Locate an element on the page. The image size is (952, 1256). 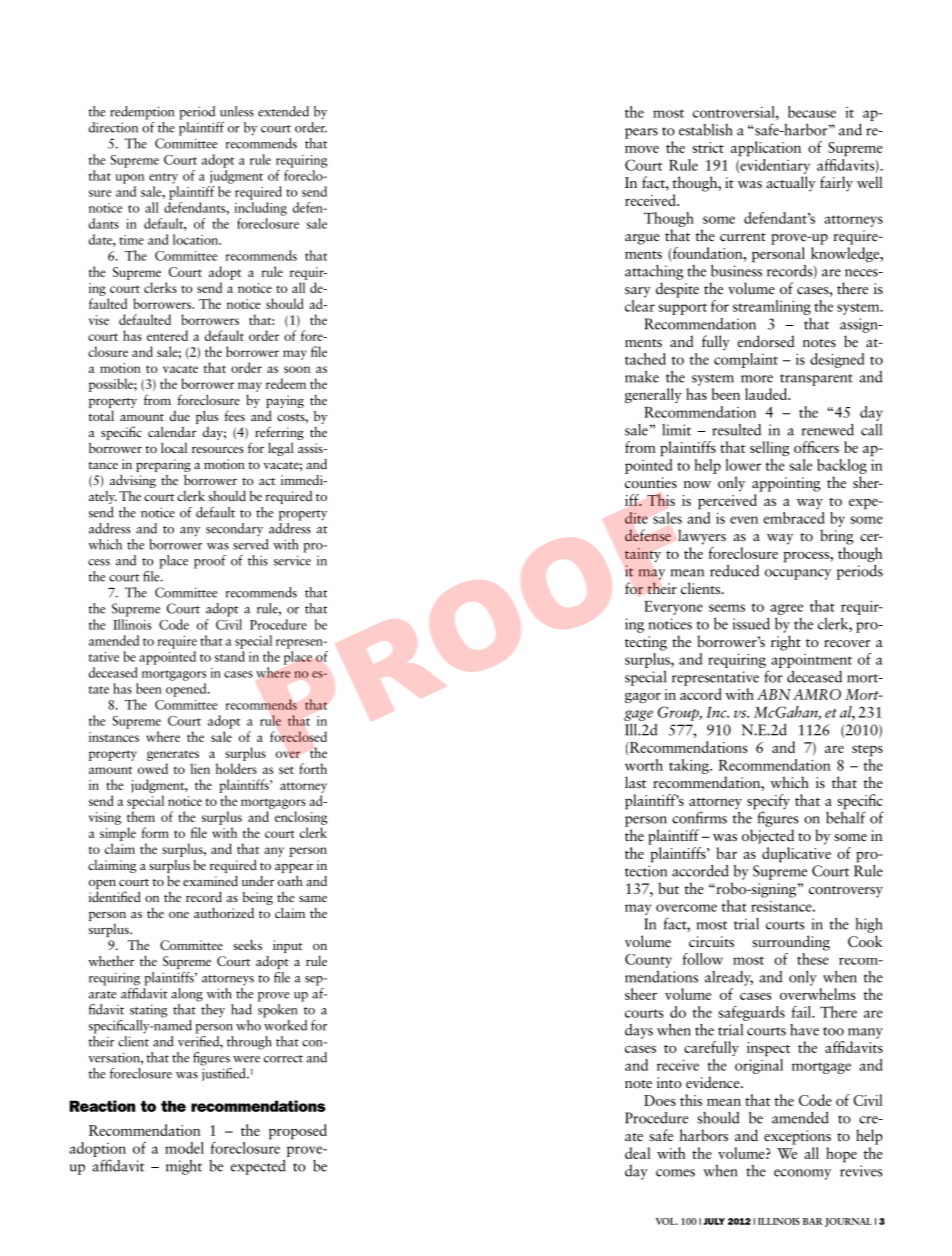
service is located at coordinates (292, 560).
